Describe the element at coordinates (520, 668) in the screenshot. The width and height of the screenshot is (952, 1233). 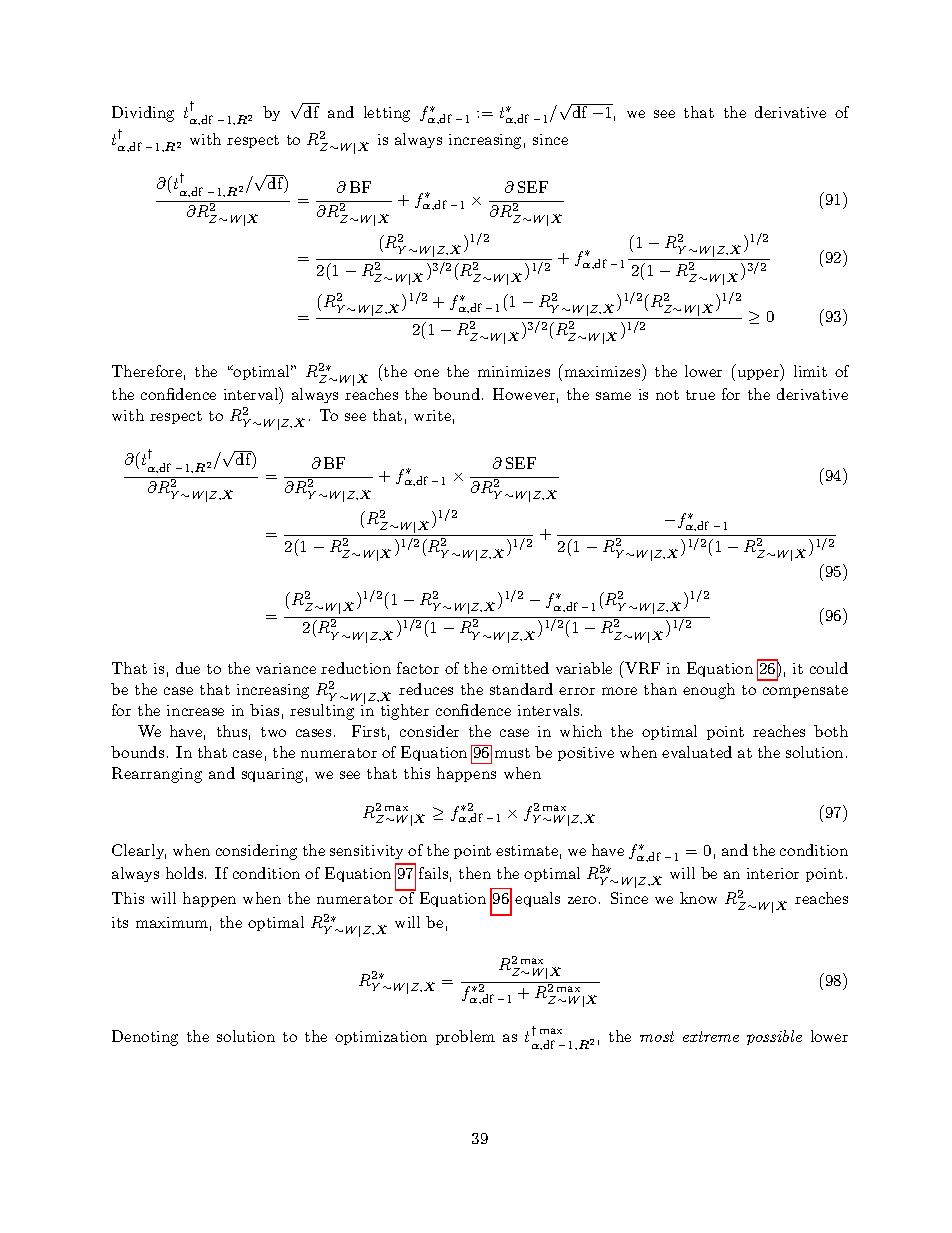
I see `omitted` at that location.
